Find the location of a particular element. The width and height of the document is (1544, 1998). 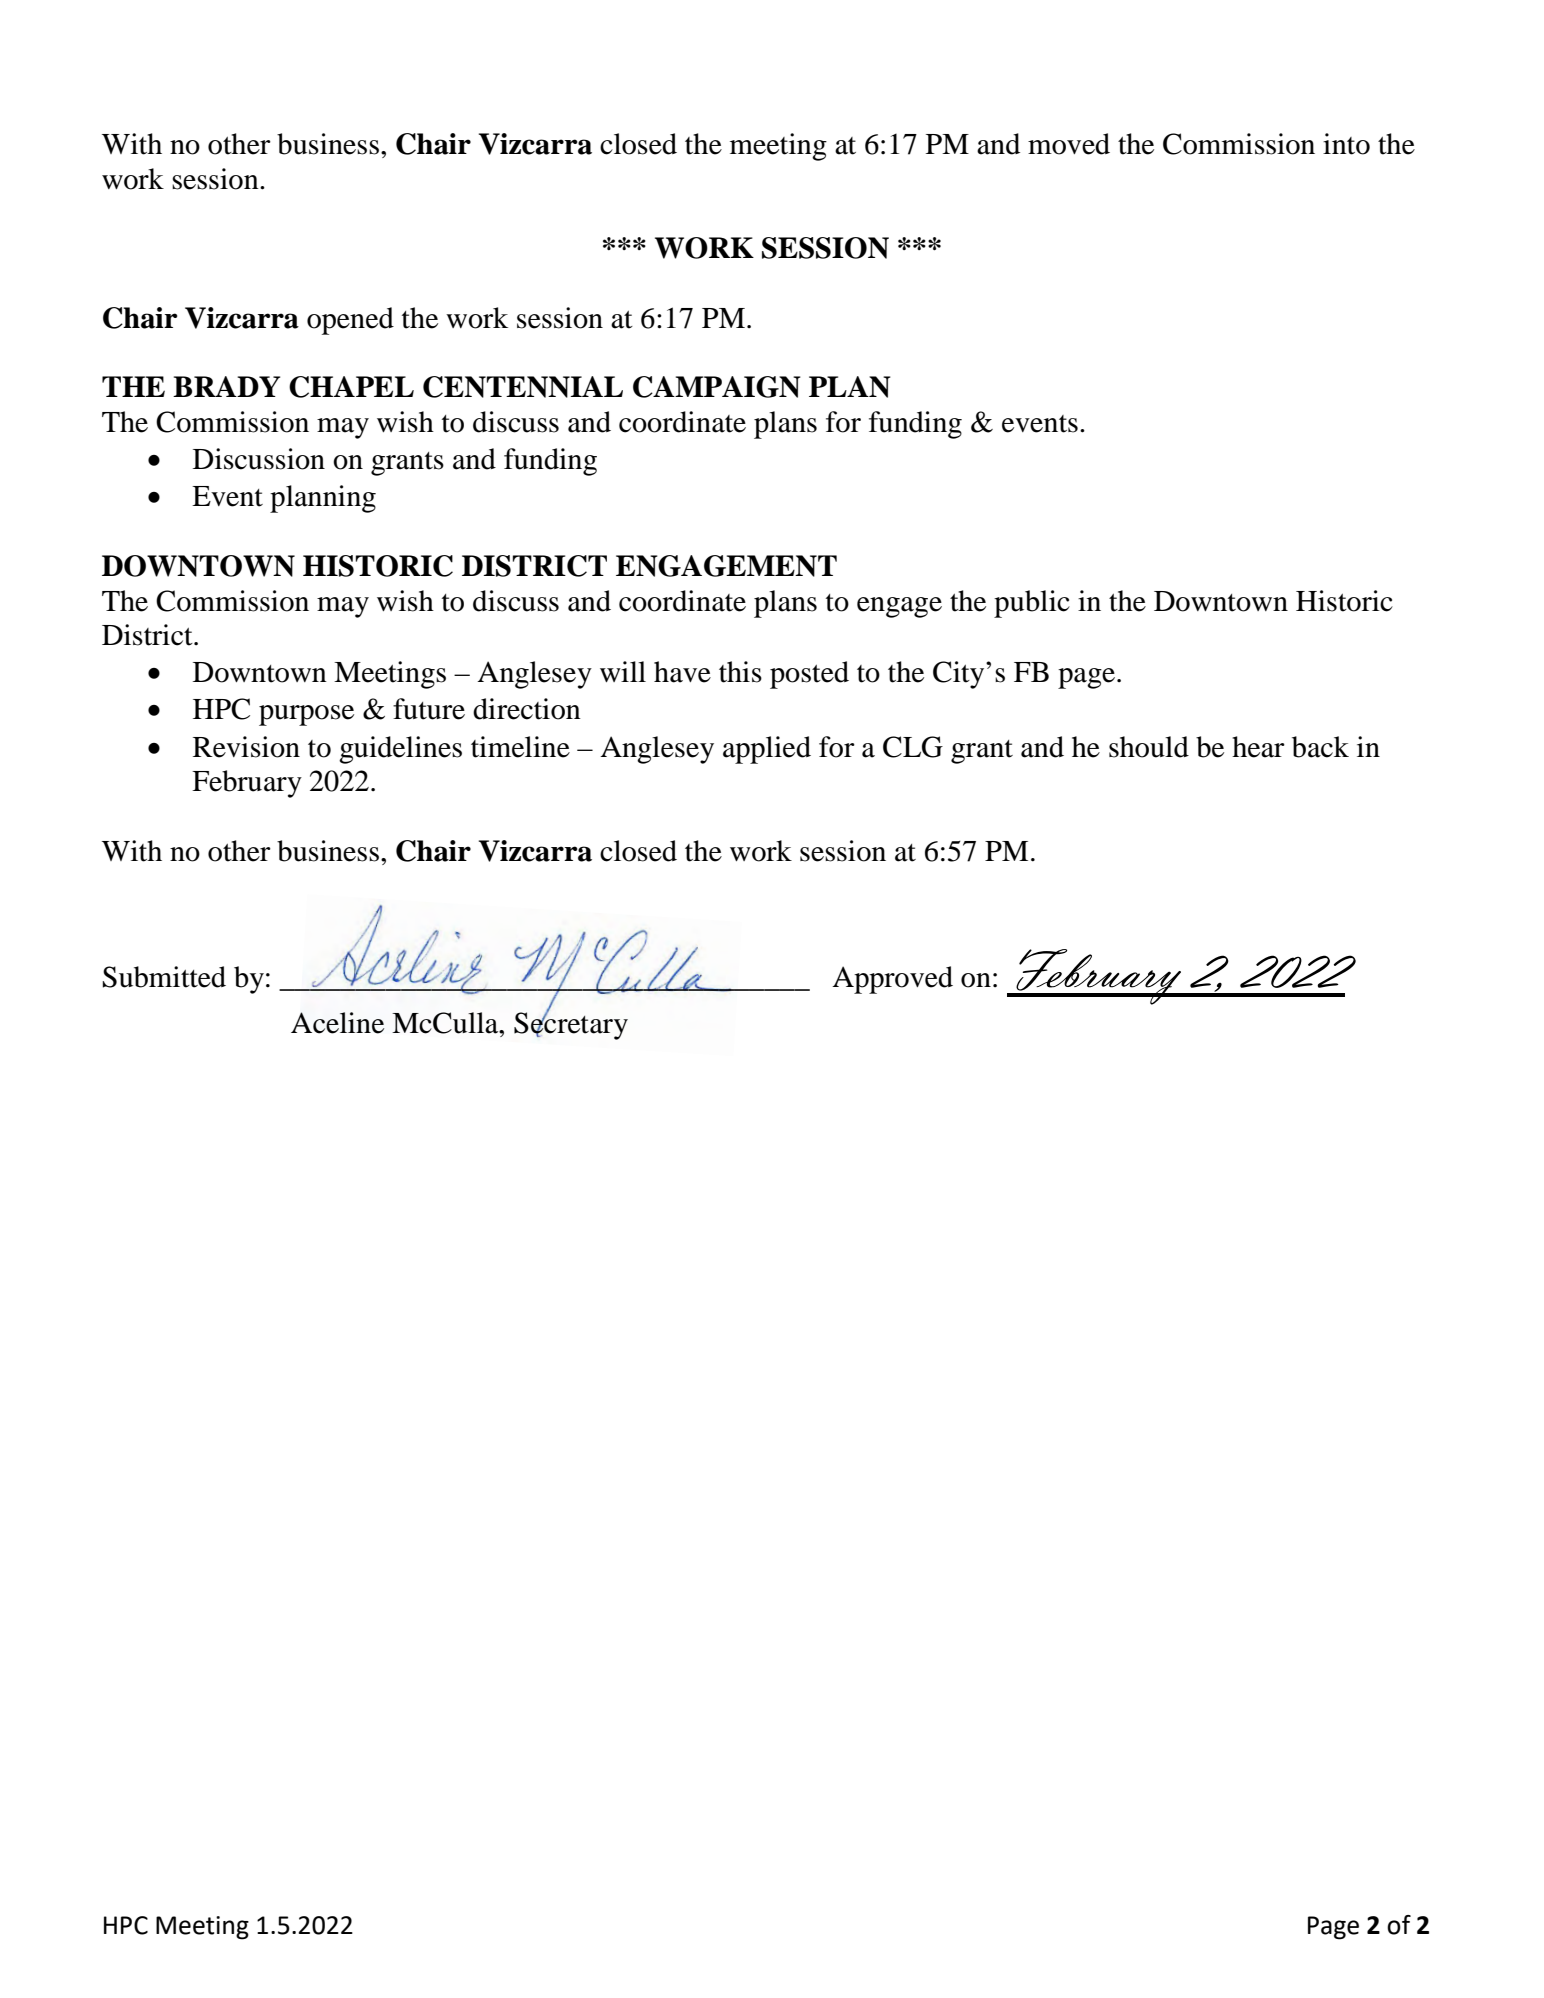

BRADY is located at coordinates (226, 386).
